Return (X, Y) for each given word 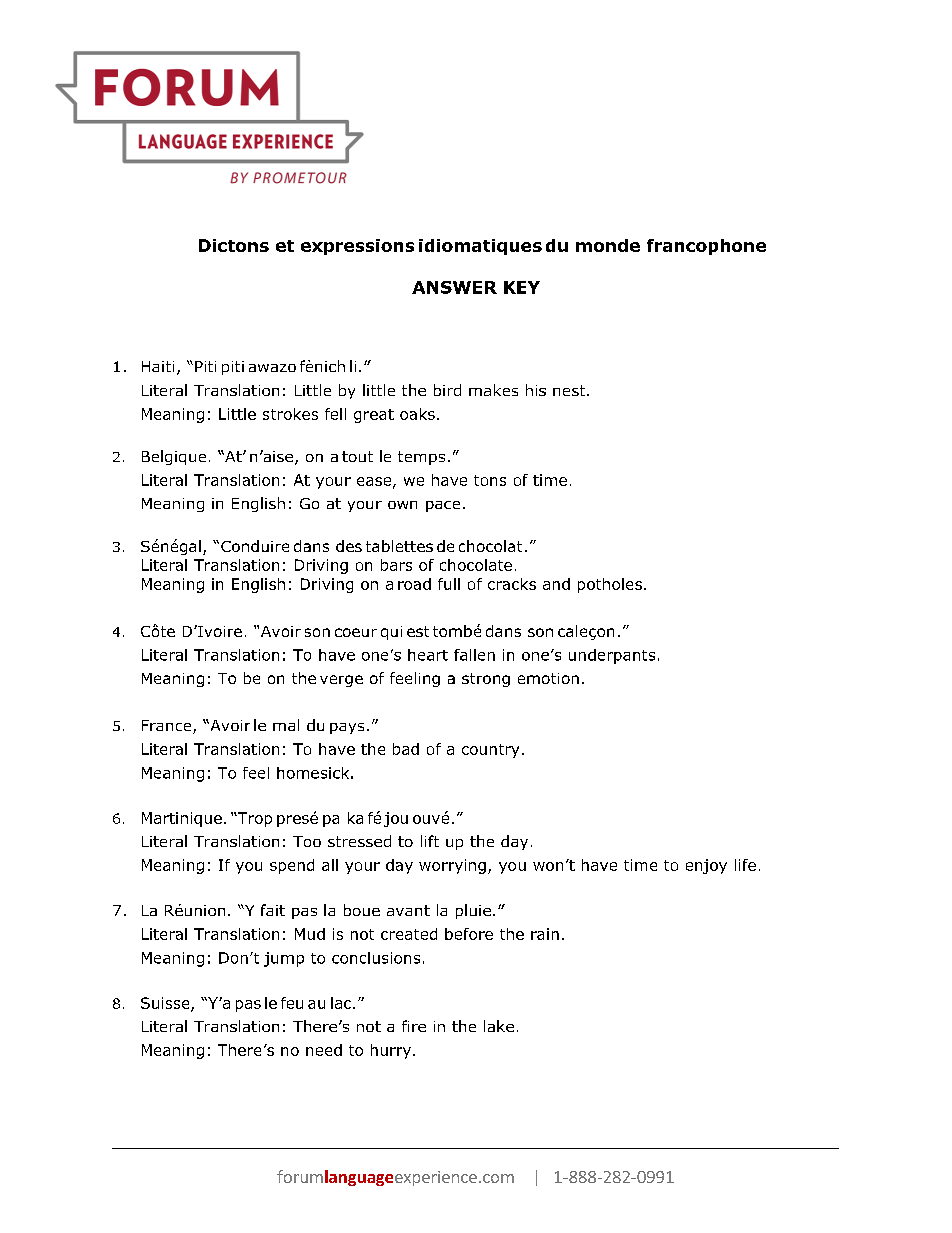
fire (414, 1026)
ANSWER (454, 287)
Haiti (158, 366)
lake (499, 1026)
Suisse (166, 1004)
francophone (706, 247)
